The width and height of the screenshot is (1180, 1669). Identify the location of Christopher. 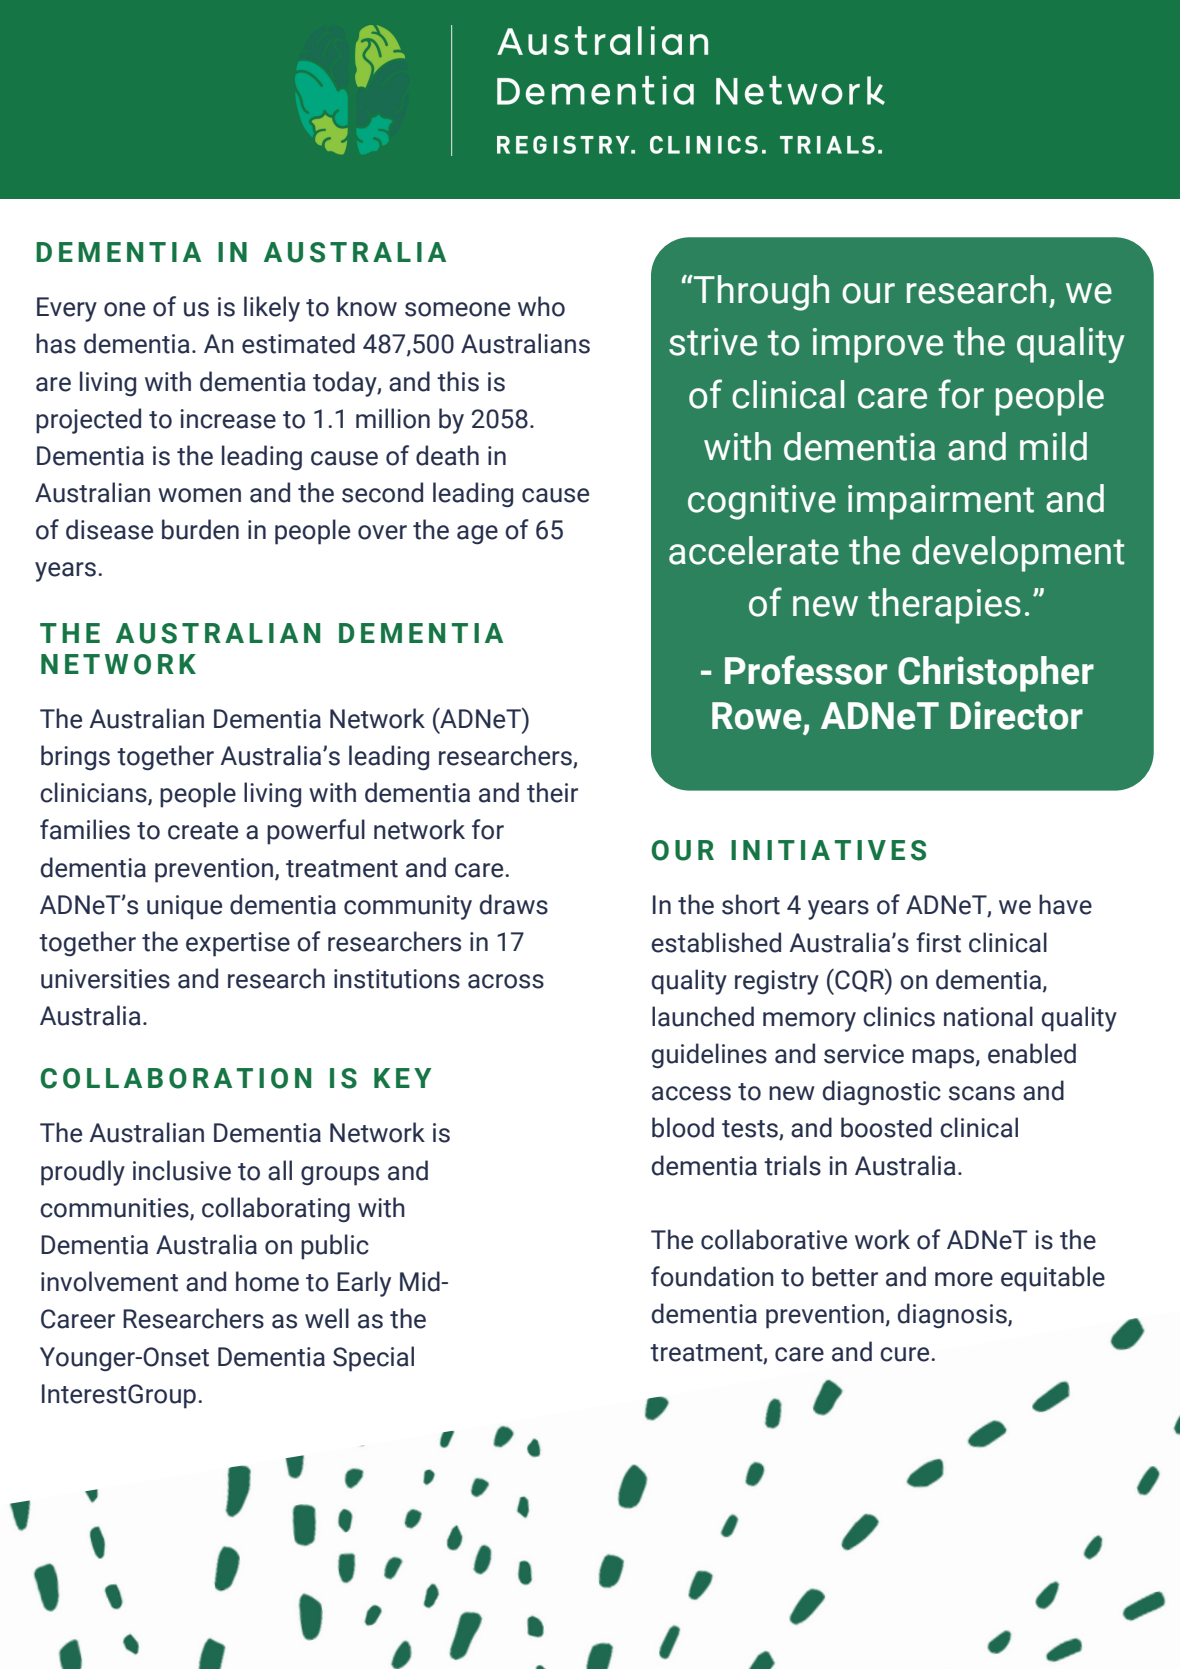
(996, 674).
